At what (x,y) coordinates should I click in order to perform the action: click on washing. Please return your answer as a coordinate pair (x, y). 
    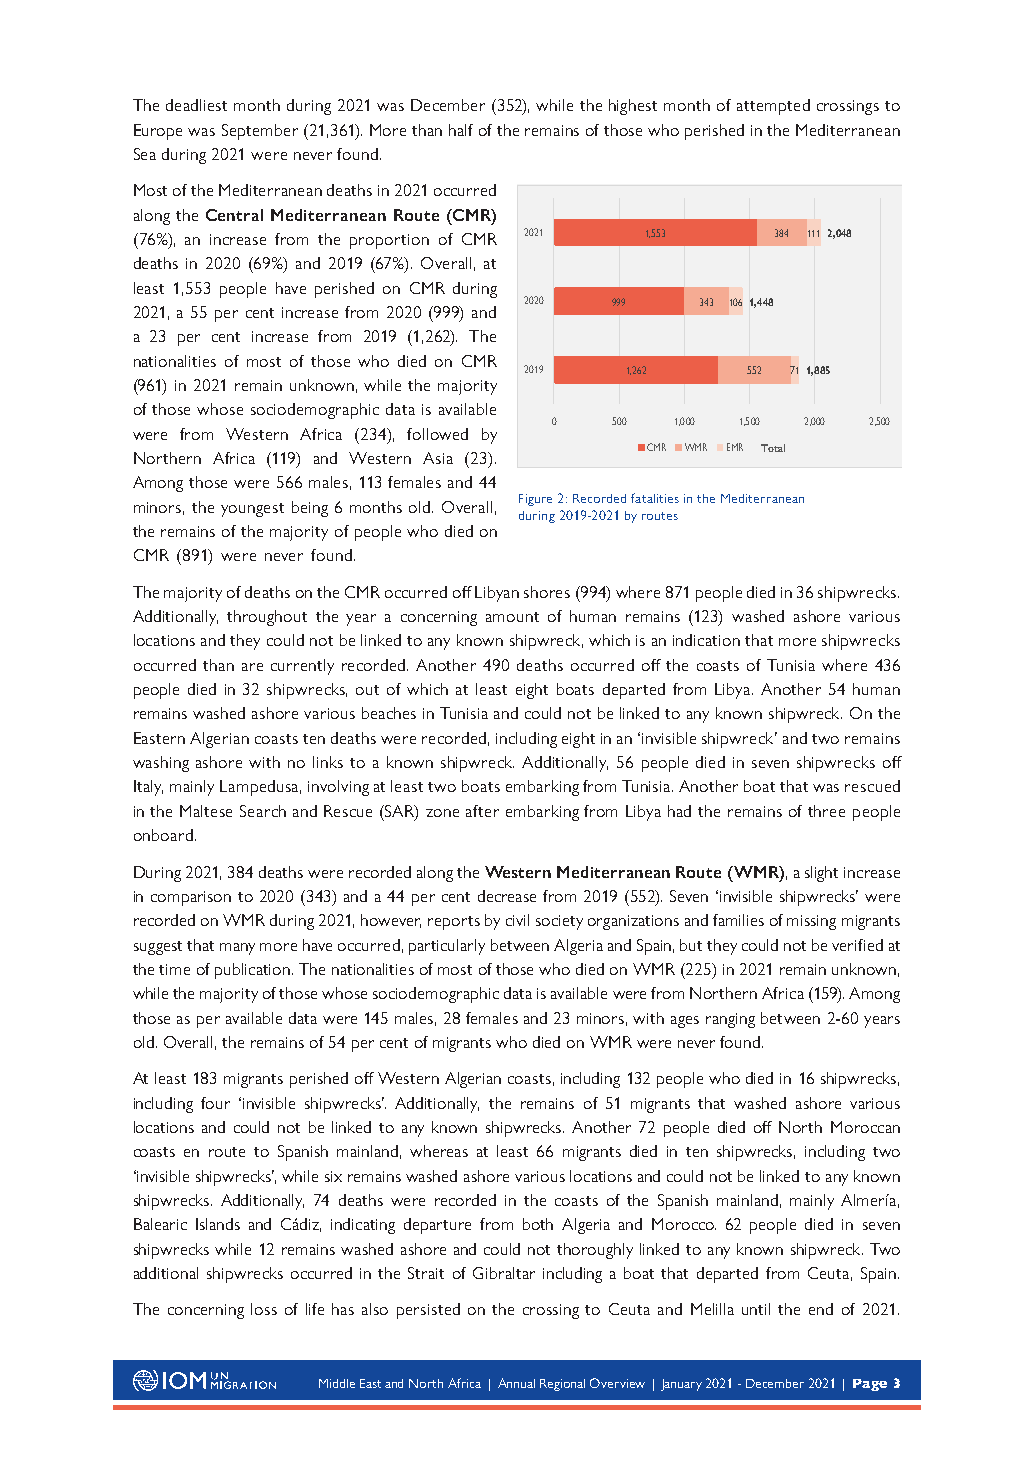
    Looking at the image, I should click on (161, 764).
